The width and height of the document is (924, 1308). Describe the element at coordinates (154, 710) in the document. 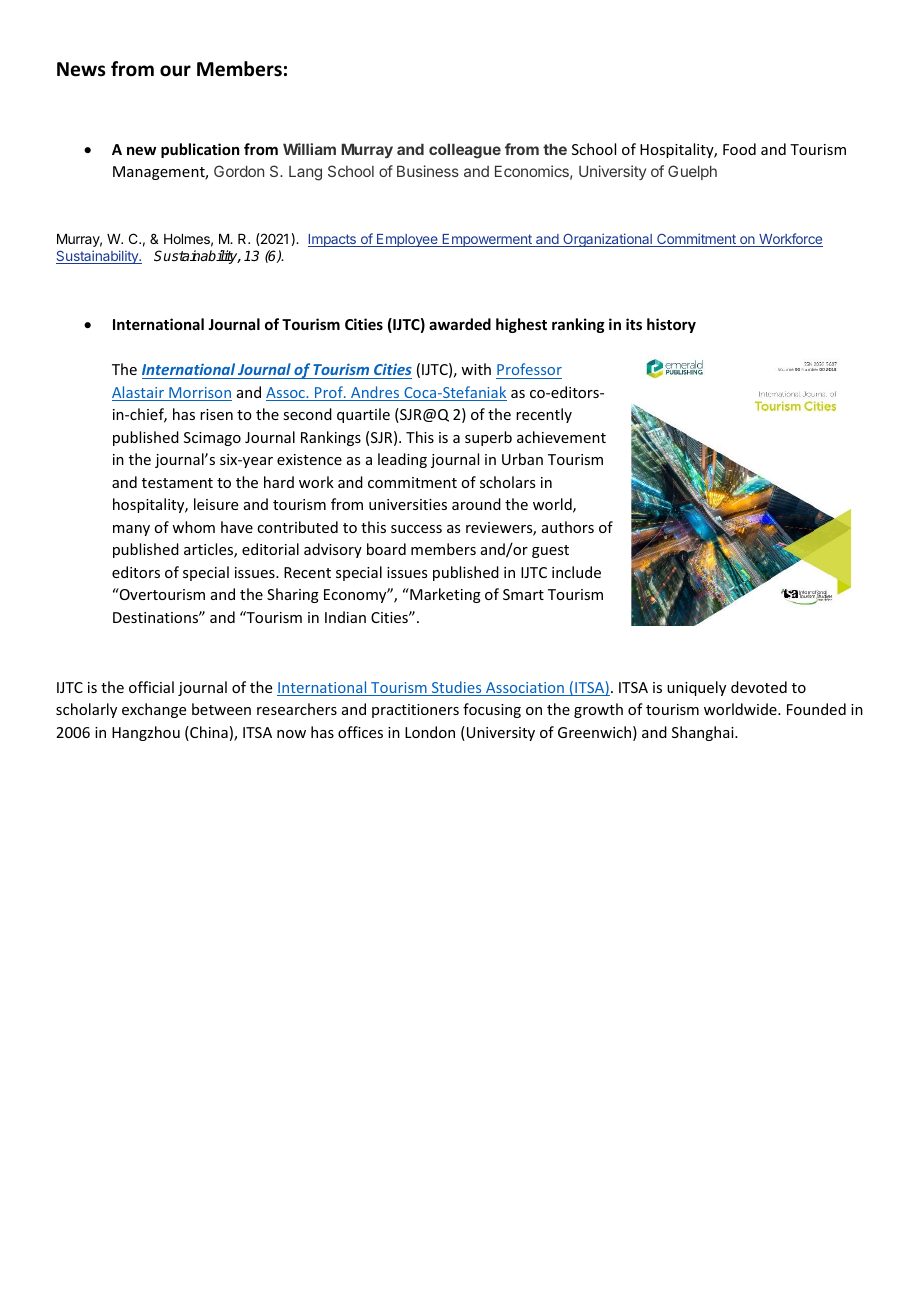

I see `exchange` at that location.
